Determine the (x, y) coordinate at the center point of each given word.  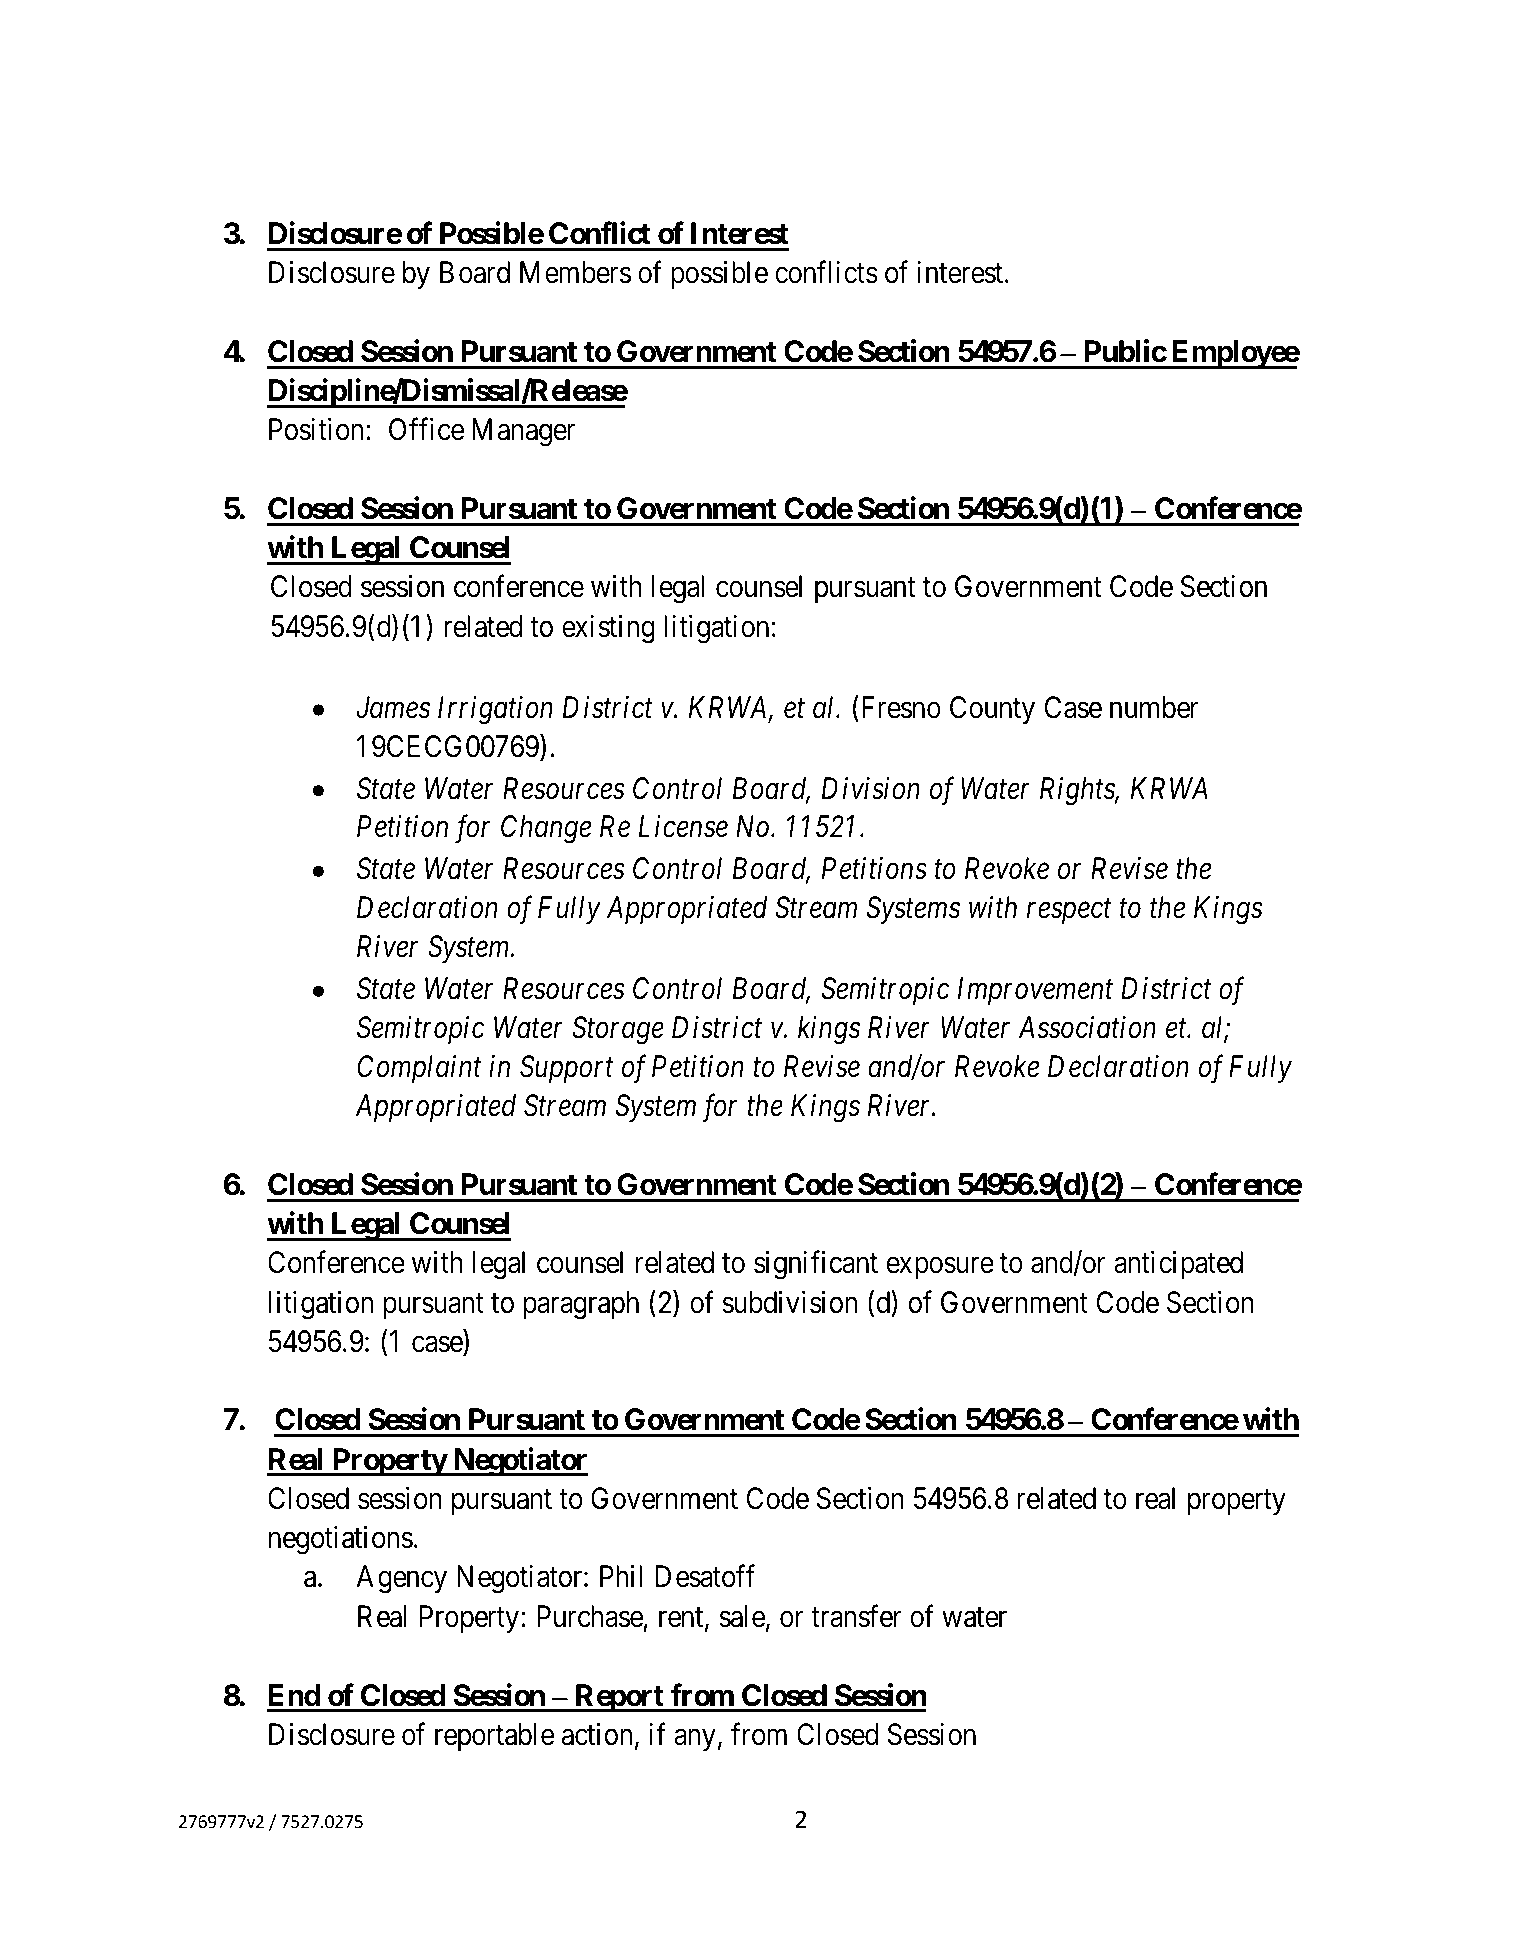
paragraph (581, 1305)
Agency (402, 1579)
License (683, 827)
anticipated (1178, 1265)
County (992, 710)
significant (816, 1265)
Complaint (419, 1069)
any (695, 1740)
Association (1087, 1027)
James (393, 708)
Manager (523, 433)
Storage (618, 1030)
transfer (856, 1616)
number (1154, 707)
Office (426, 429)
